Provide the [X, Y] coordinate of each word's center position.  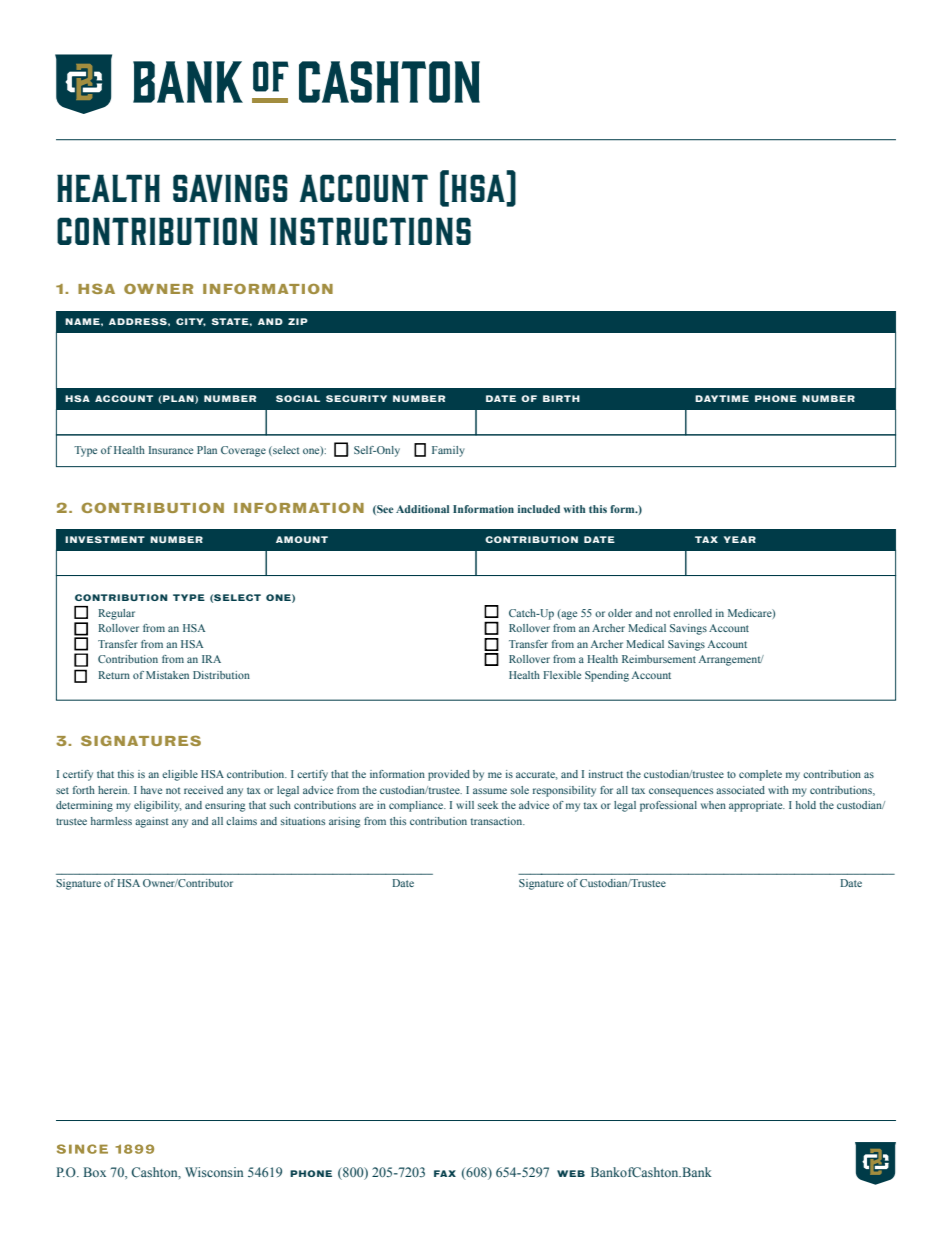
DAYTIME [722, 398]
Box [95, 1172]
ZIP [298, 321]
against [152, 822]
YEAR [740, 539]
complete [760, 775]
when [713, 805]
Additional [422, 509]
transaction [498, 821]
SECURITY [356, 398]
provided [449, 775]
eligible [180, 775]
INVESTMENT [105, 539]
